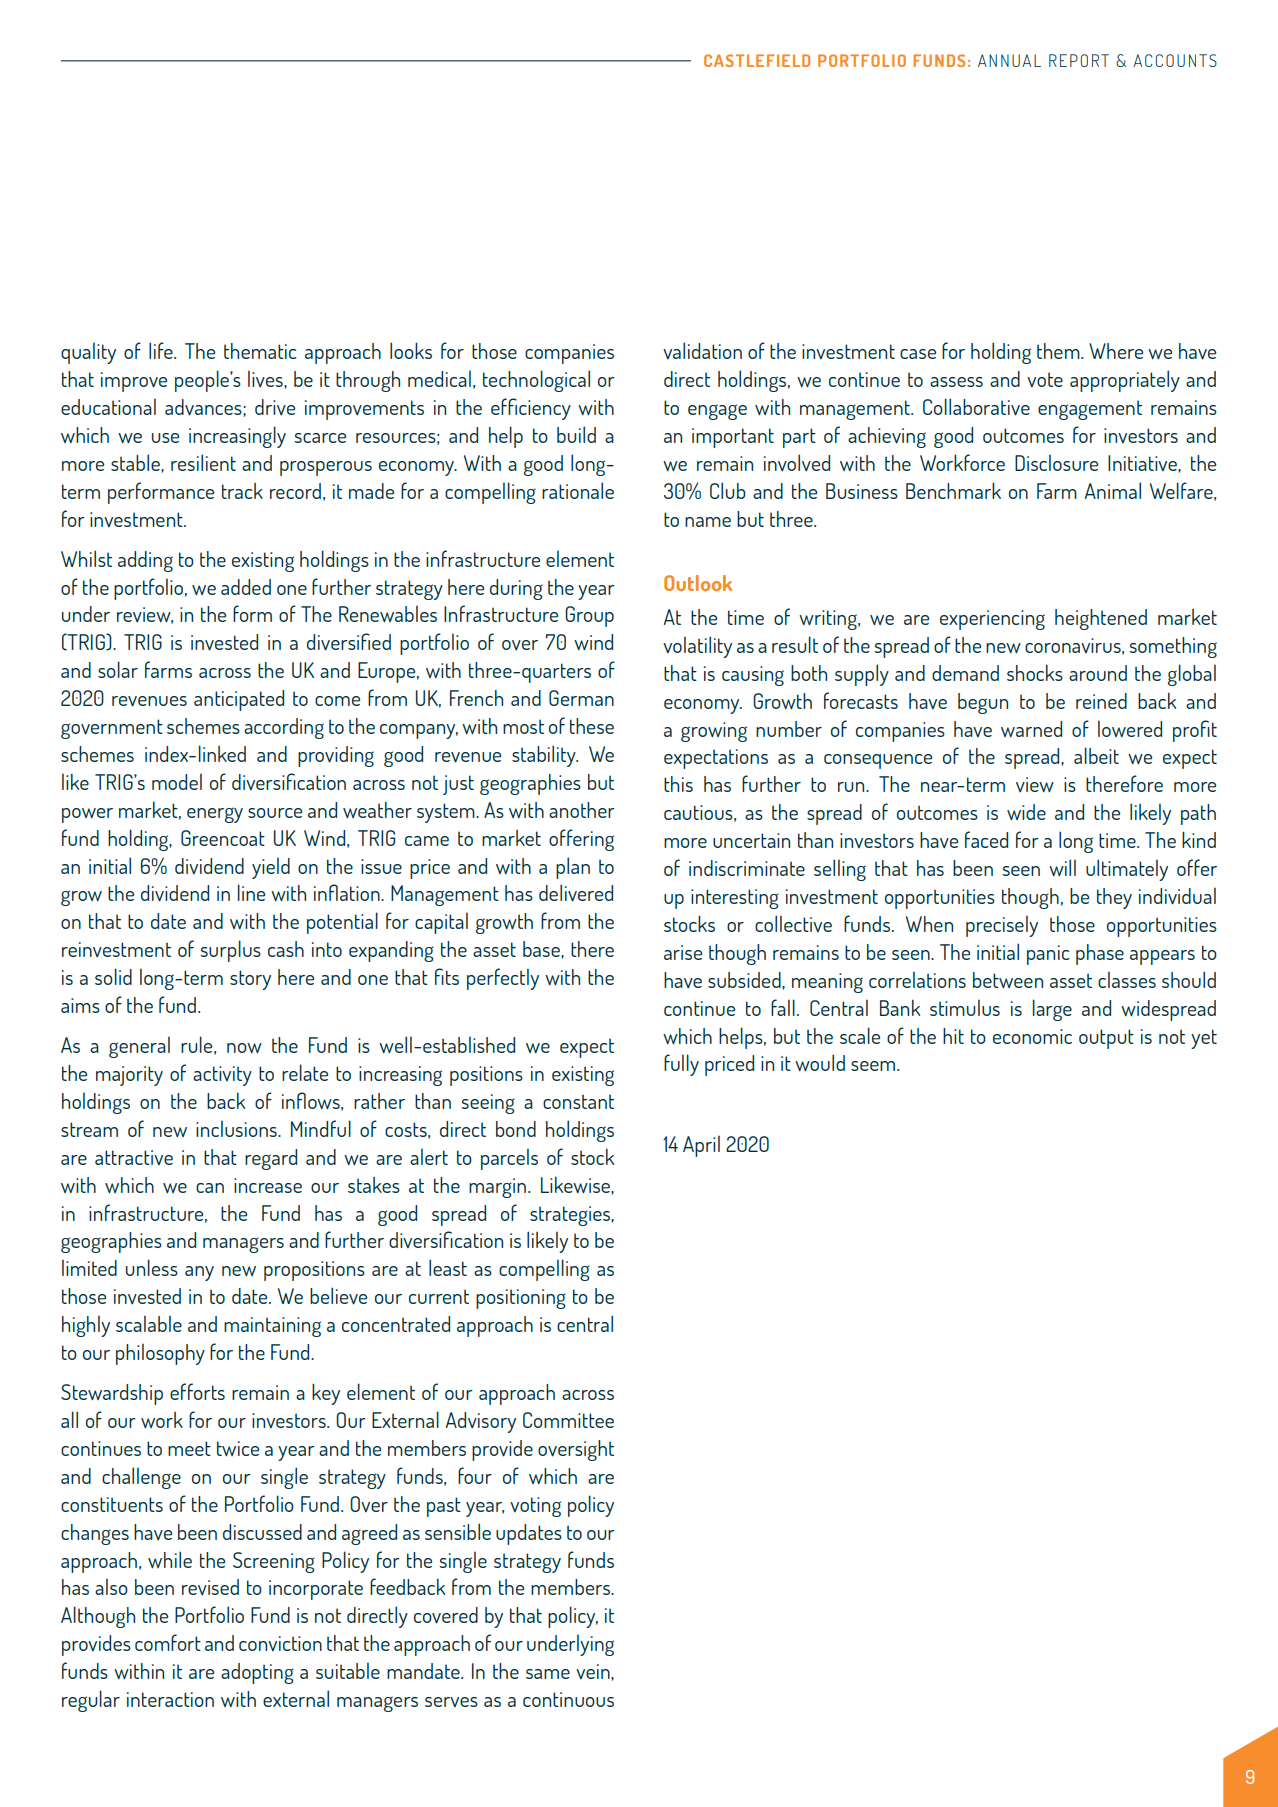 This page has width=1278, height=1807. Describe the element at coordinates (257, 1673) in the page. I see `adopting` at that location.
